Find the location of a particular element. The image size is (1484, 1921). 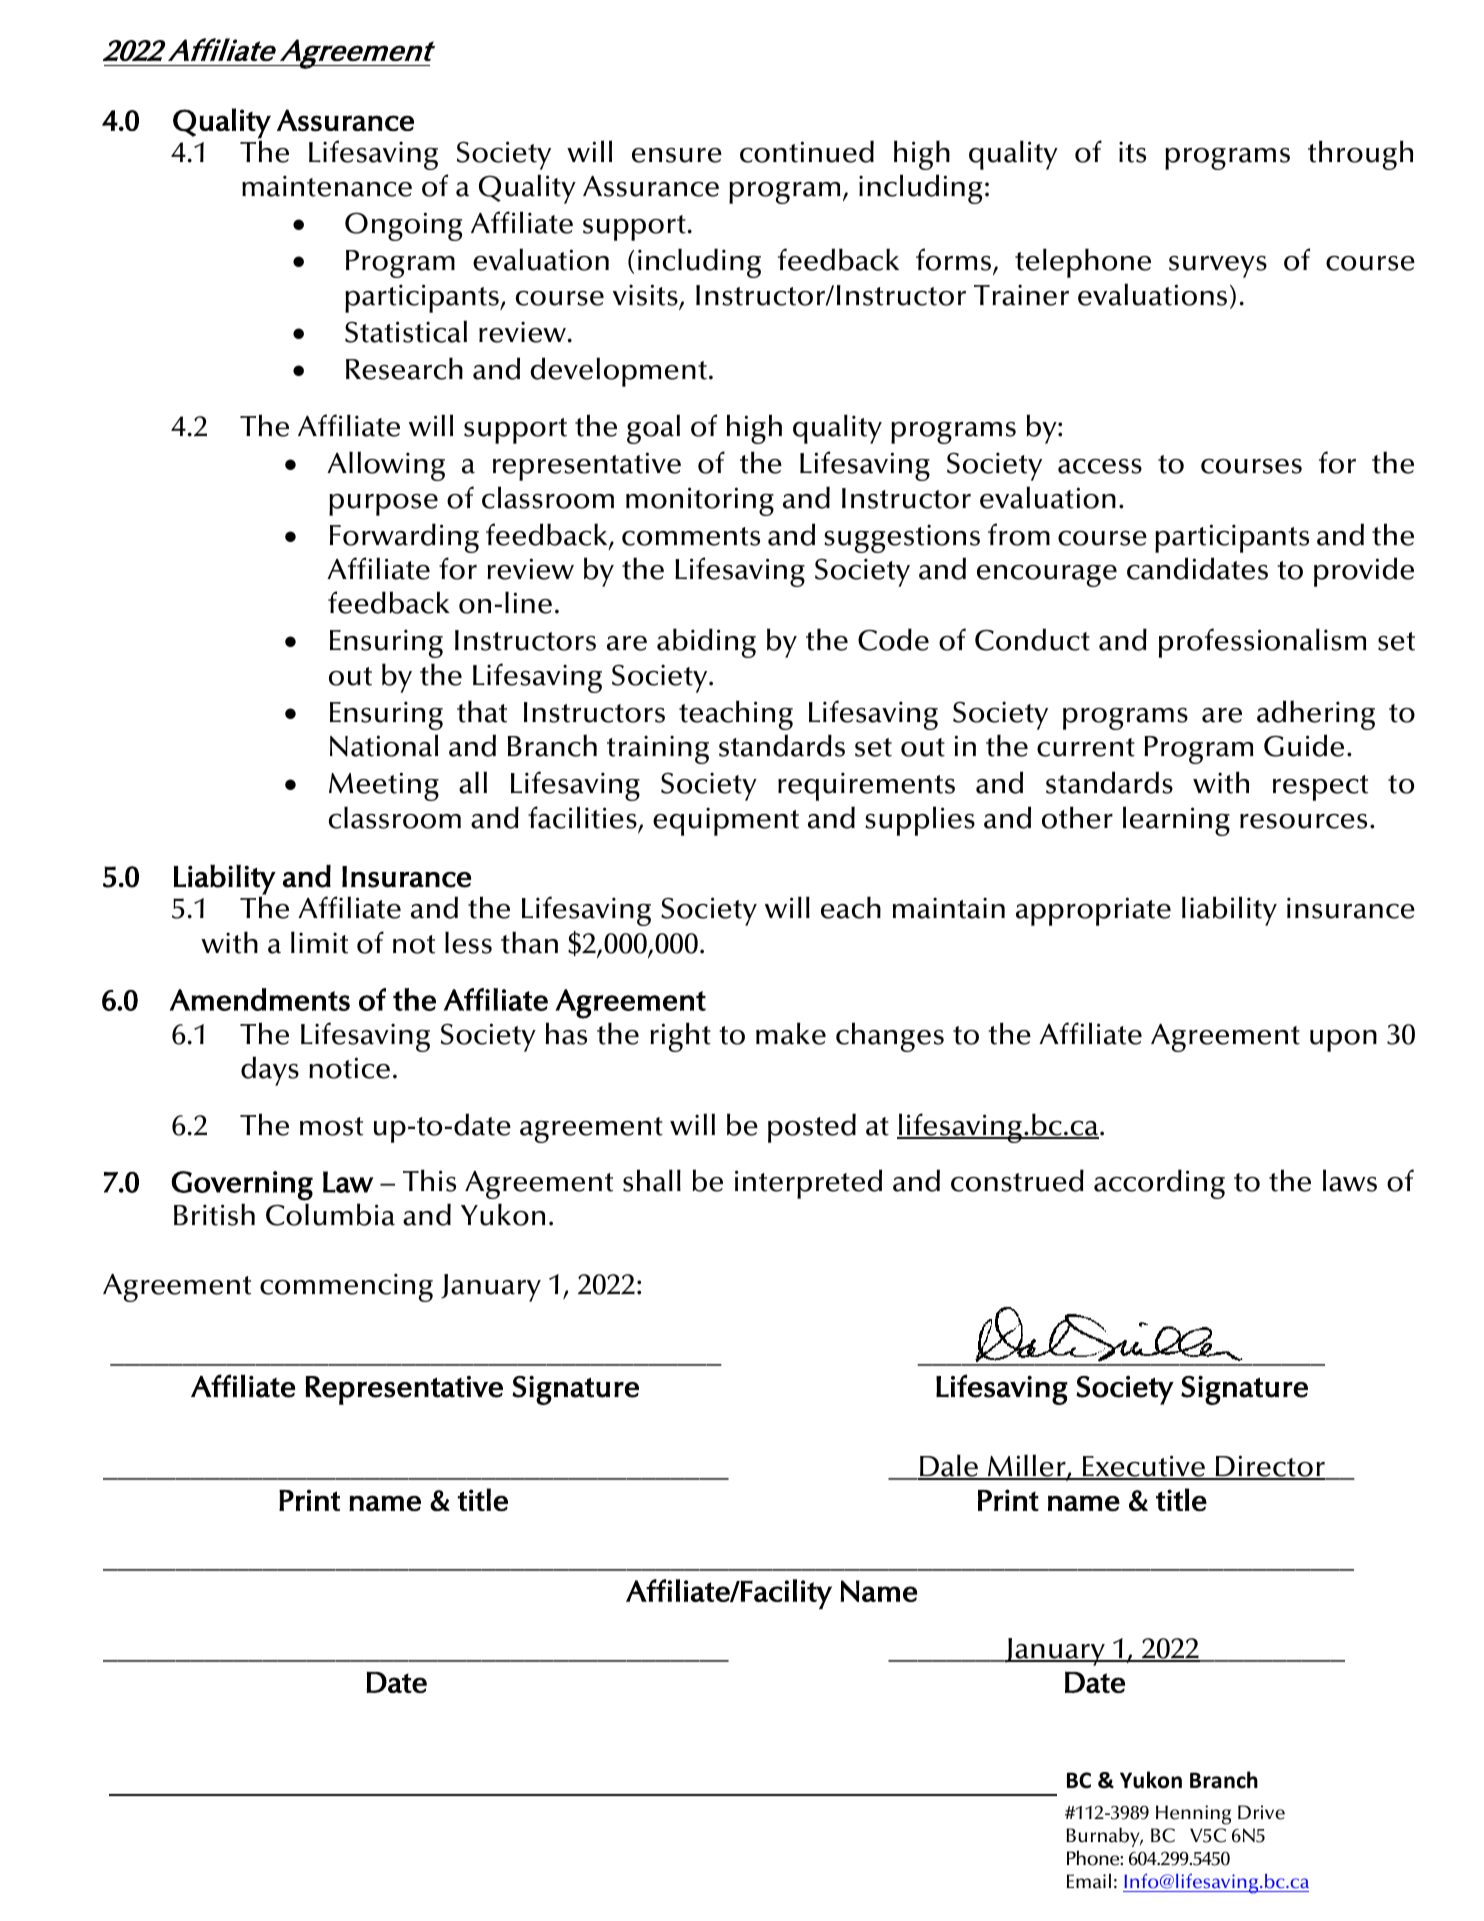

Guide is located at coordinates (1304, 745).
